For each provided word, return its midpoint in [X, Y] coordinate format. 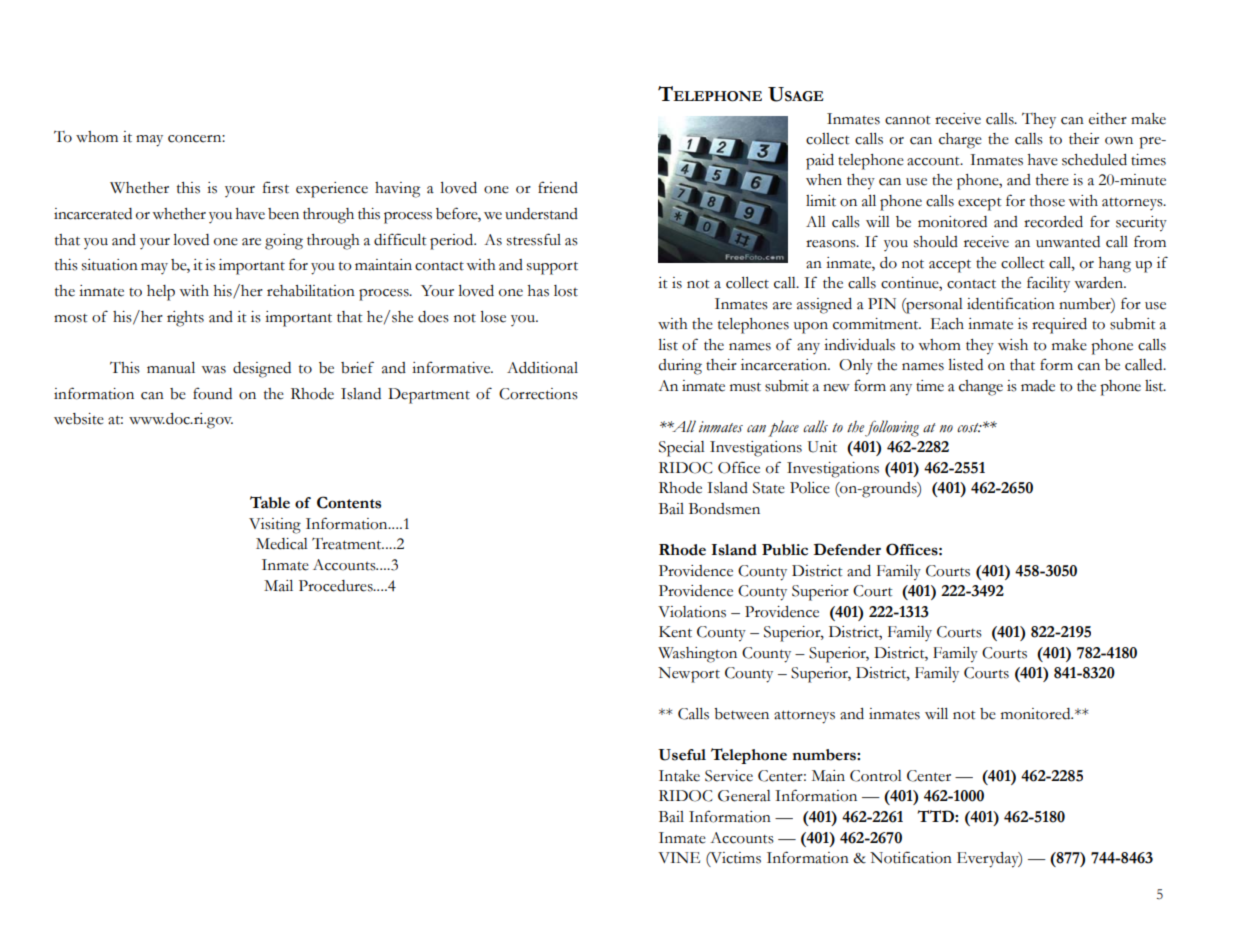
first [276, 187]
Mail [278, 586]
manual [171, 368]
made [1038, 386]
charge [960, 141]
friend [558, 187]
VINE [679, 857]
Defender [847, 549]
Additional [542, 368]
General [744, 796]
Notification [911, 857]
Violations [692, 612]
